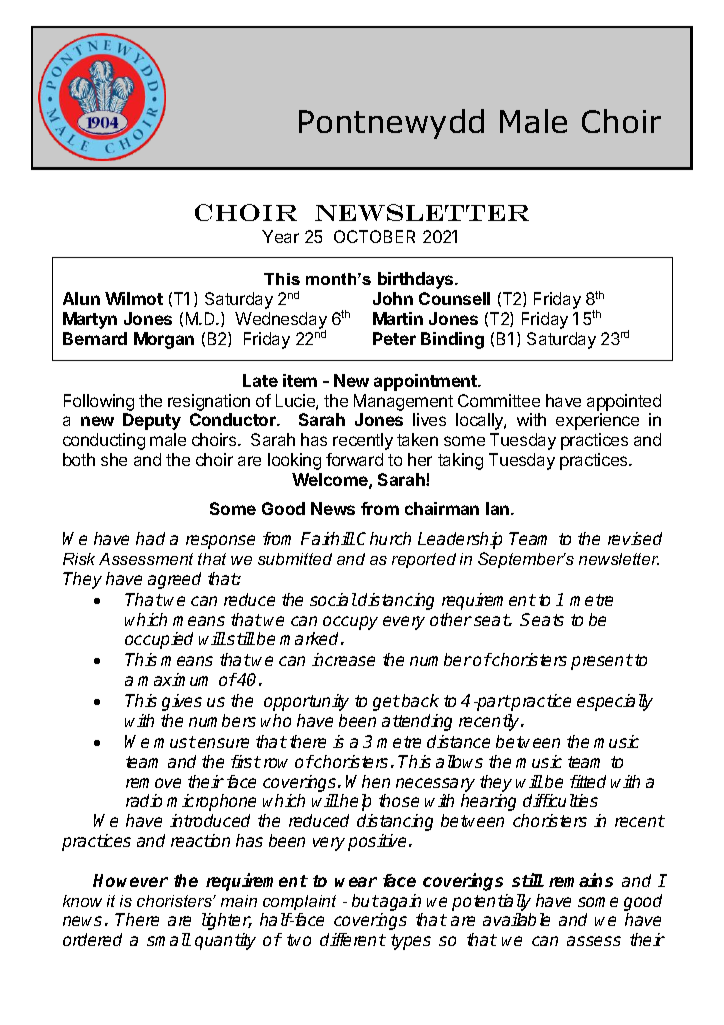 The width and height of the screenshot is (724, 1025). What do you see at coordinates (597, 421) in the screenshot?
I see `experience` at bounding box center [597, 421].
